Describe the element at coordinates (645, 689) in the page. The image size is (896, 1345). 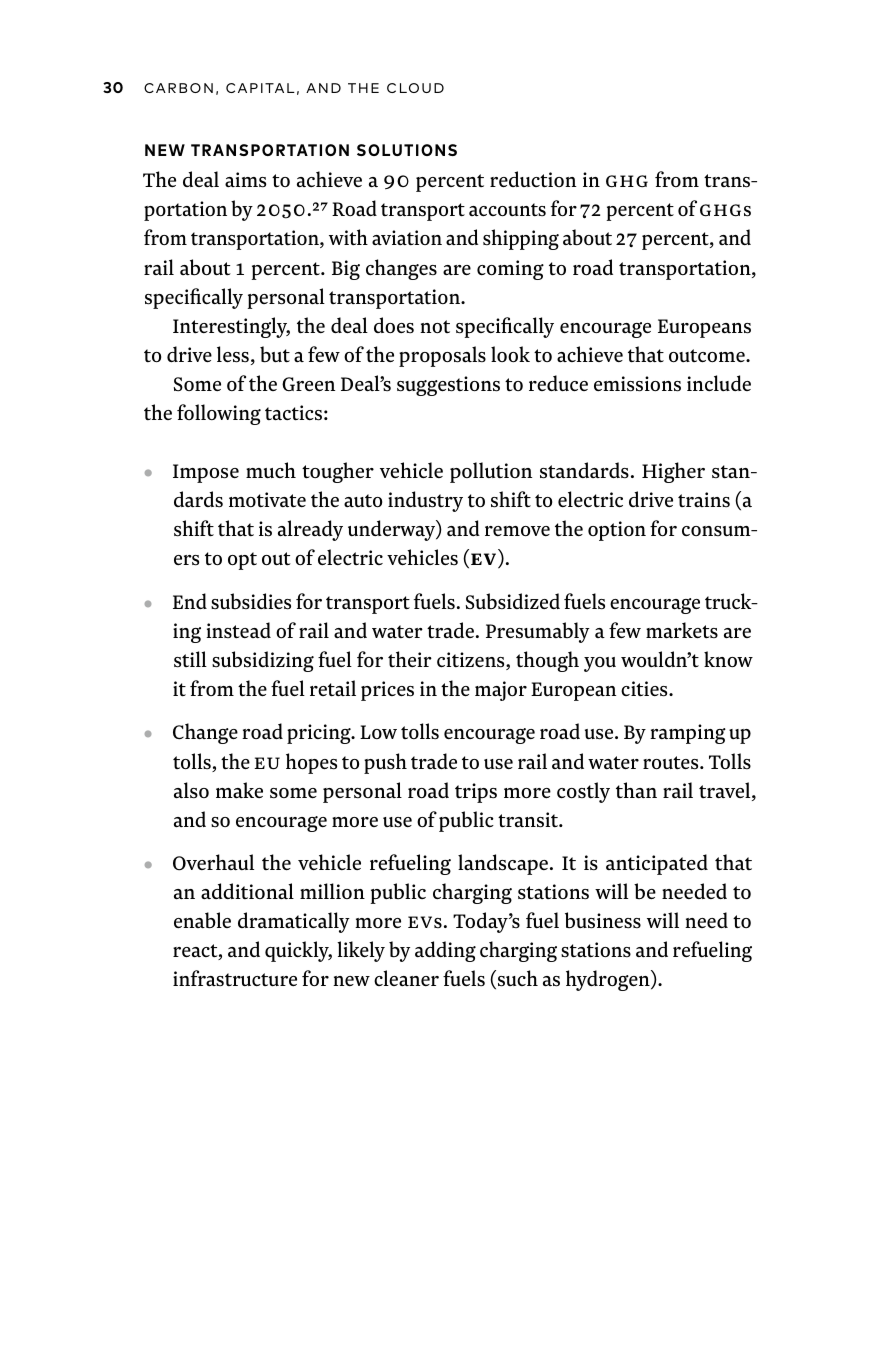
I see `cities` at that location.
